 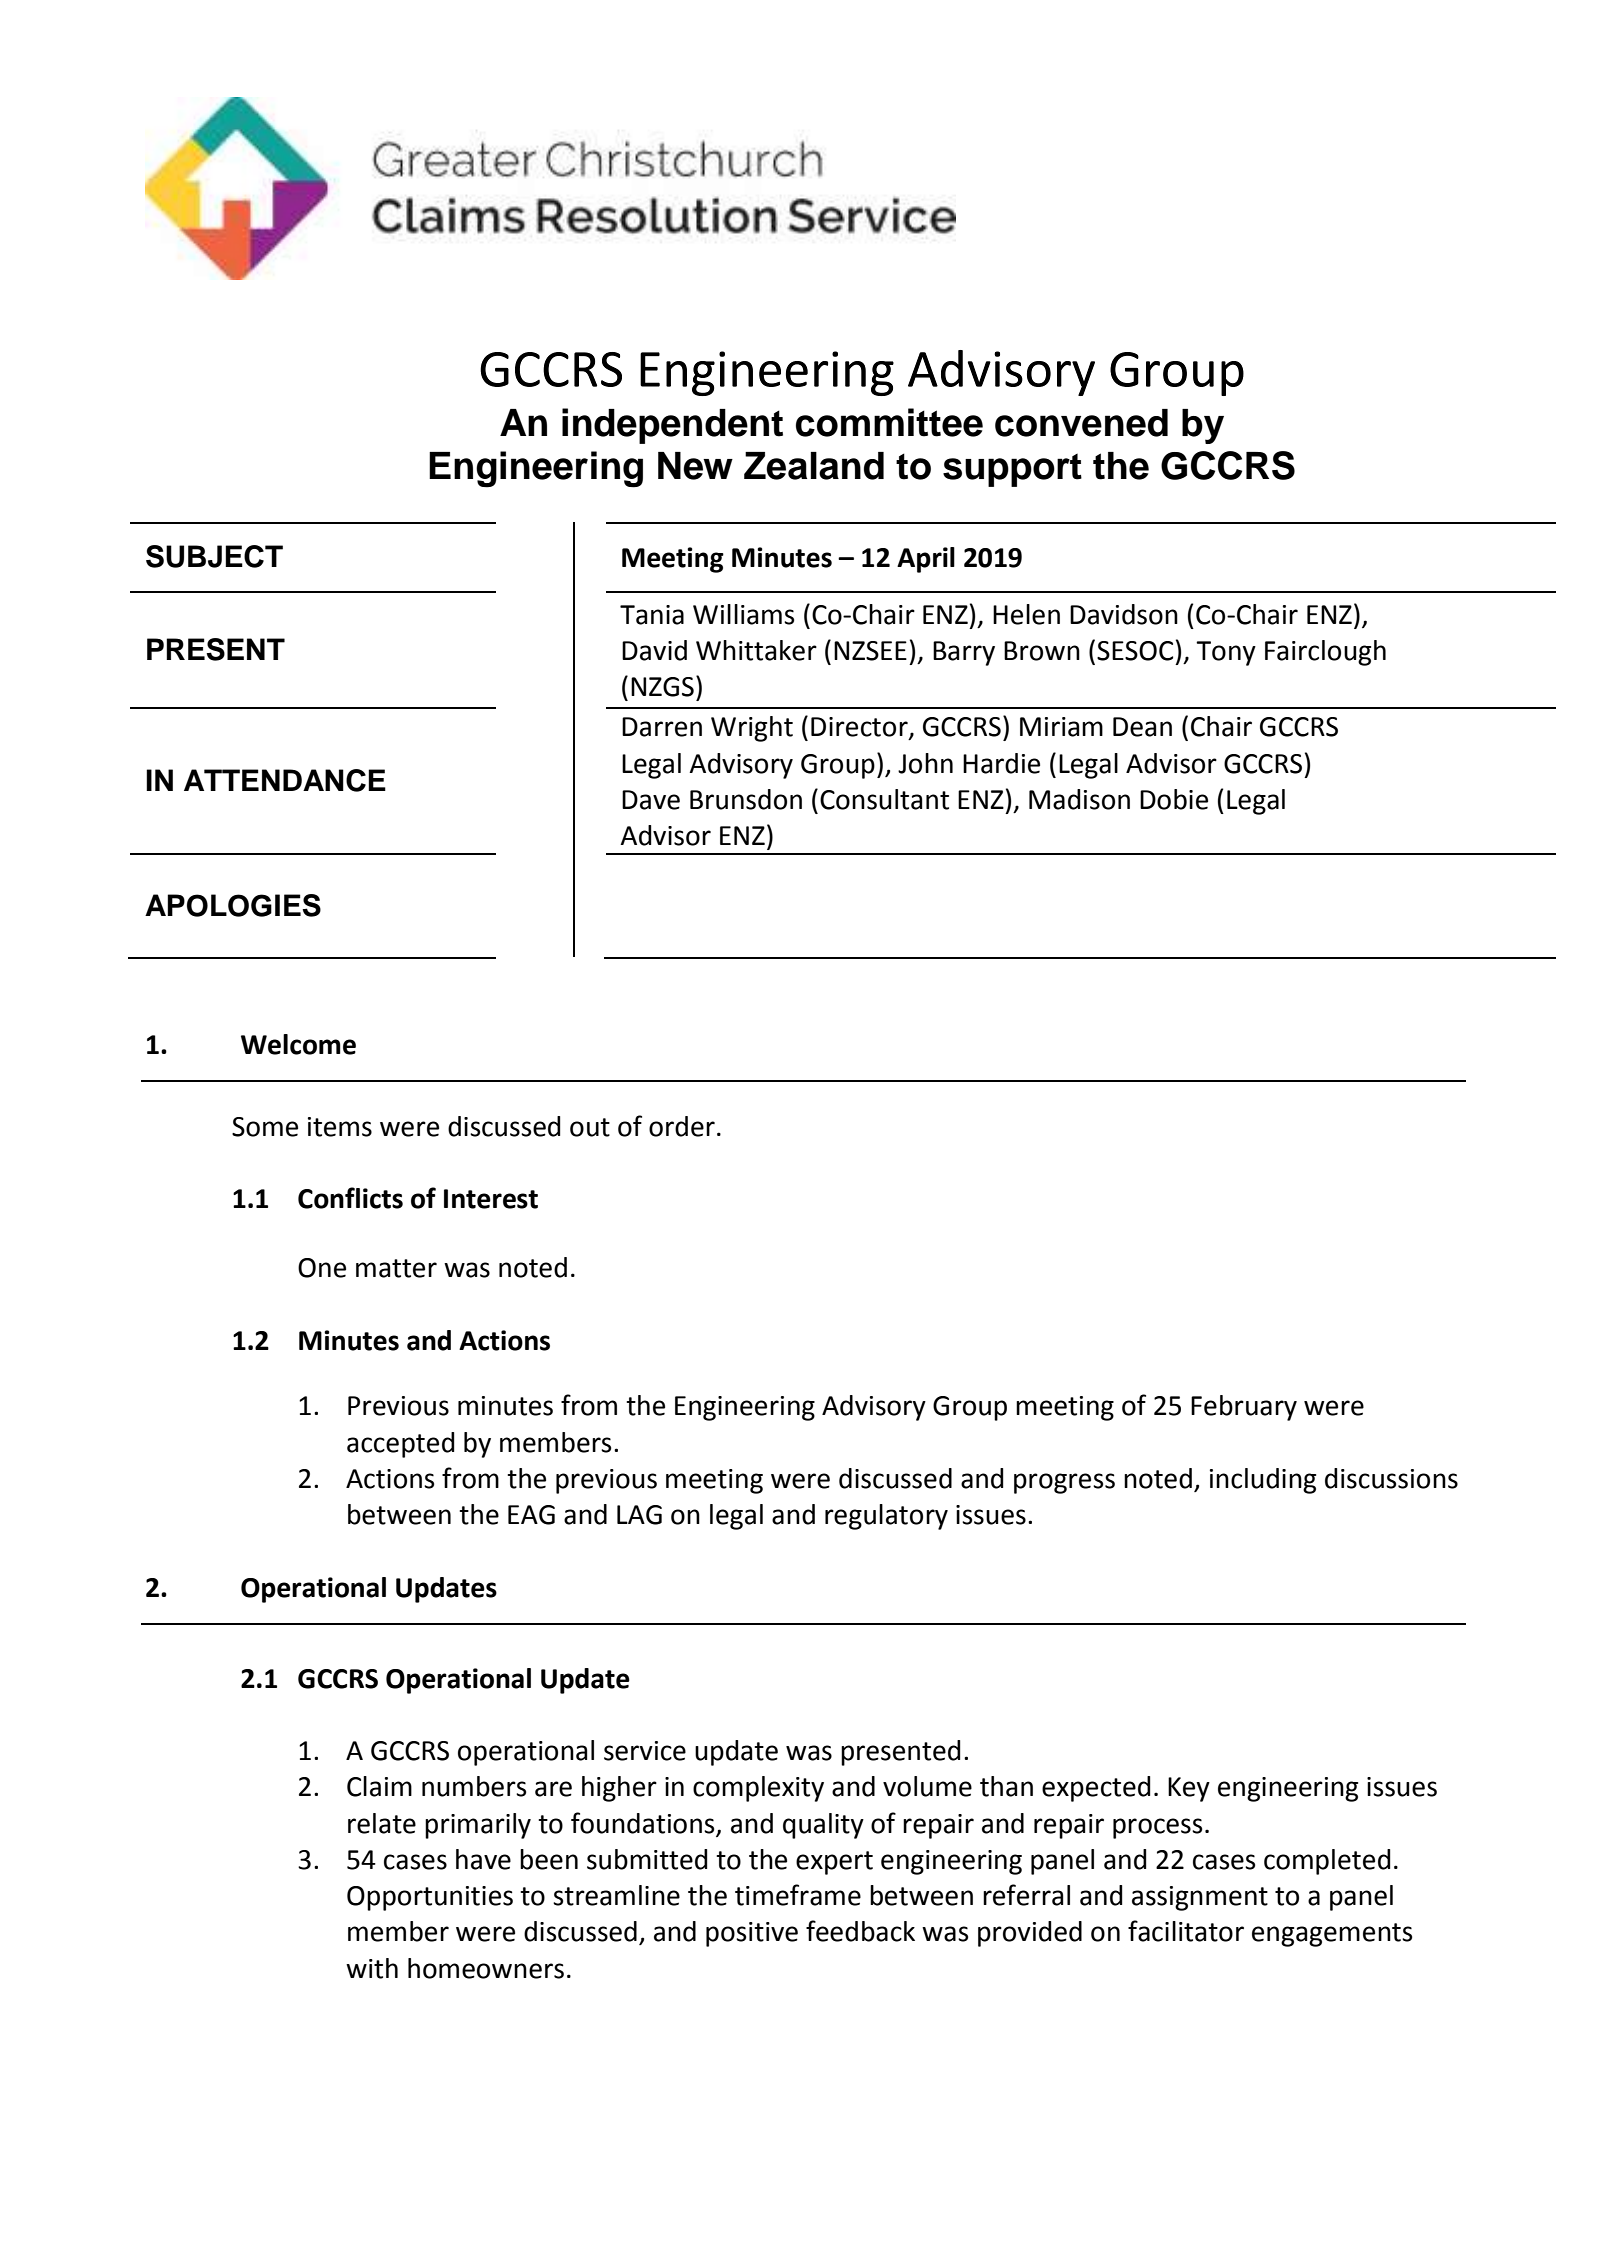 I want to click on February, so click(x=1244, y=1408).
